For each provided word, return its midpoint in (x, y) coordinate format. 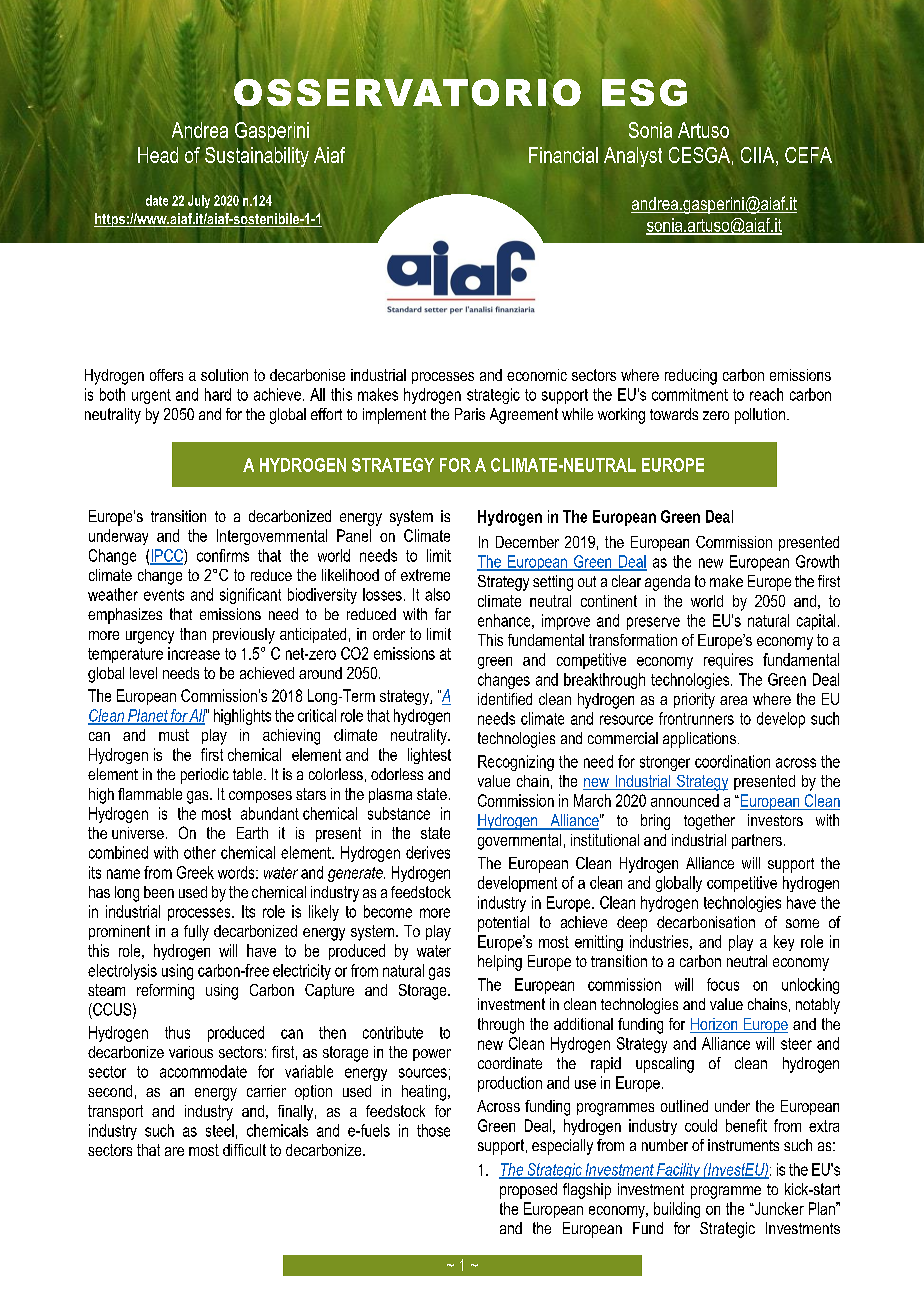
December (527, 542)
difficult (244, 1150)
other (200, 852)
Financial (563, 155)
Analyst (633, 157)
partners (757, 841)
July (199, 201)
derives (428, 852)
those (433, 1130)
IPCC (167, 556)
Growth (817, 561)
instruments (743, 1145)
